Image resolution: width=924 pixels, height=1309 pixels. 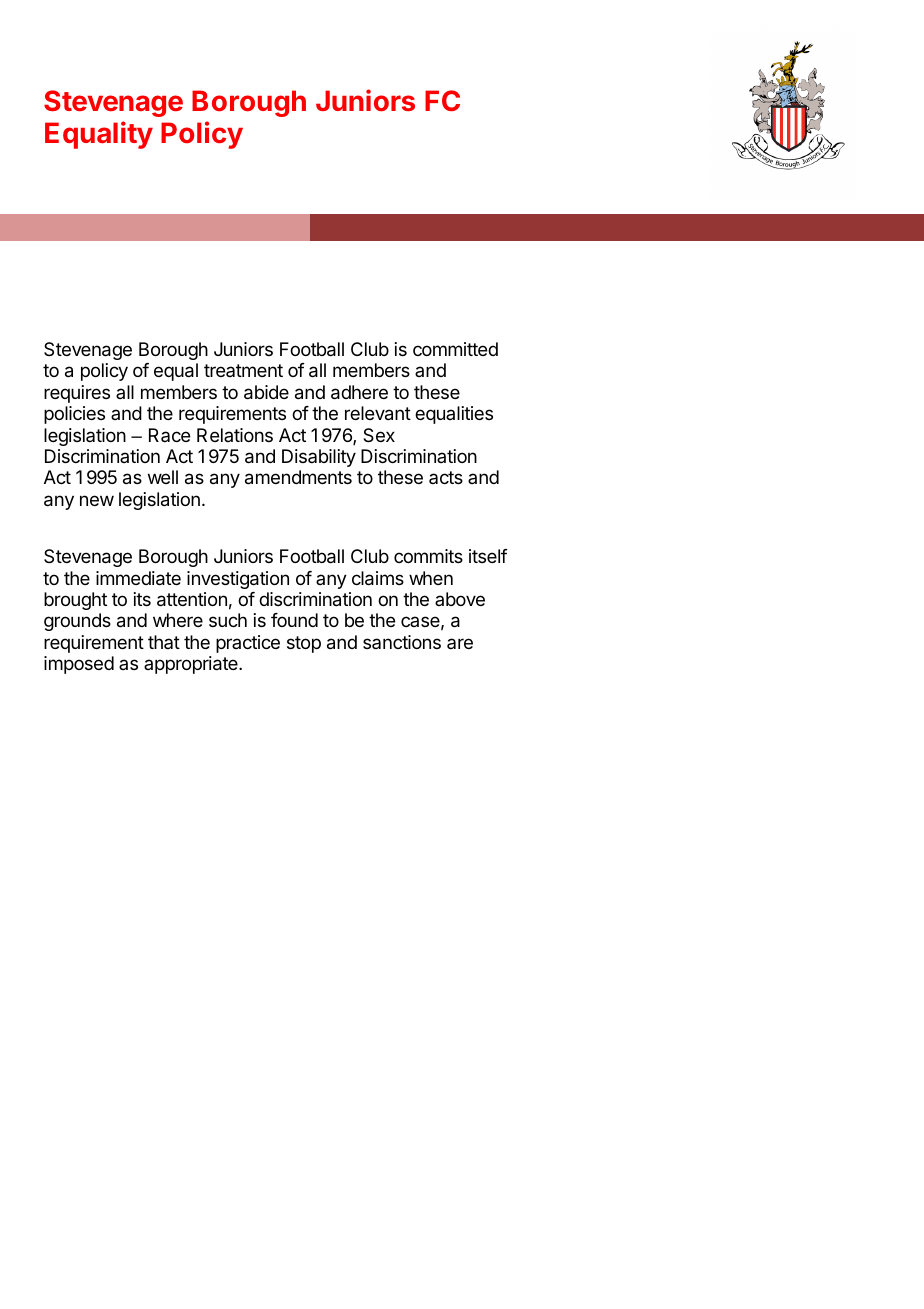 I want to click on Relations, so click(x=235, y=435).
